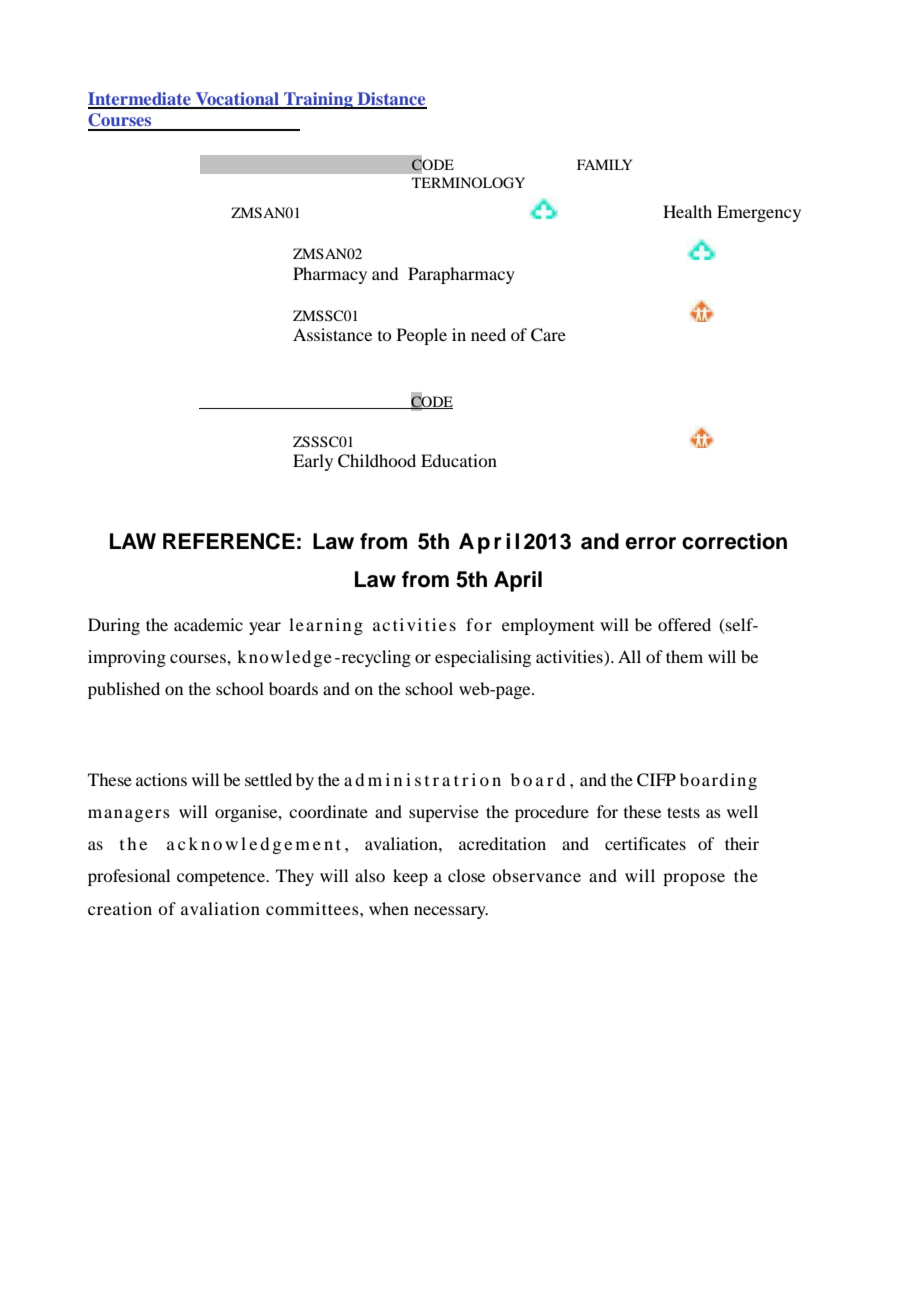 The height and width of the image is (1307, 924). Describe the element at coordinates (222, 878) in the image. I see `competence` at that location.
